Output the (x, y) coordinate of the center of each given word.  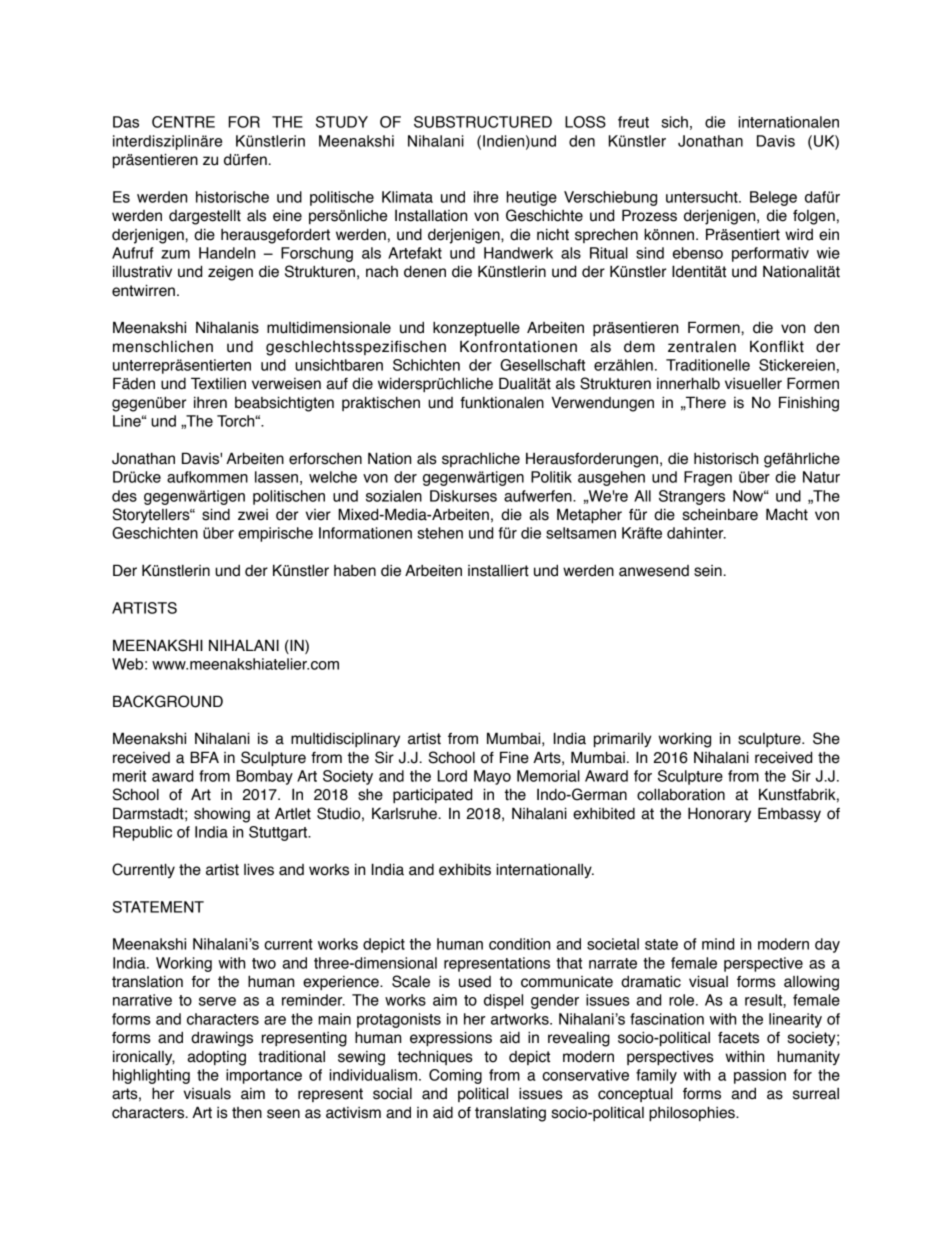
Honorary (719, 814)
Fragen (708, 478)
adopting (216, 1058)
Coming (455, 1076)
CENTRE (183, 122)
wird (799, 235)
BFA (204, 757)
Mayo (492, 777)
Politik (551, 477)
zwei (253, 515)
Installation (431, 216)
